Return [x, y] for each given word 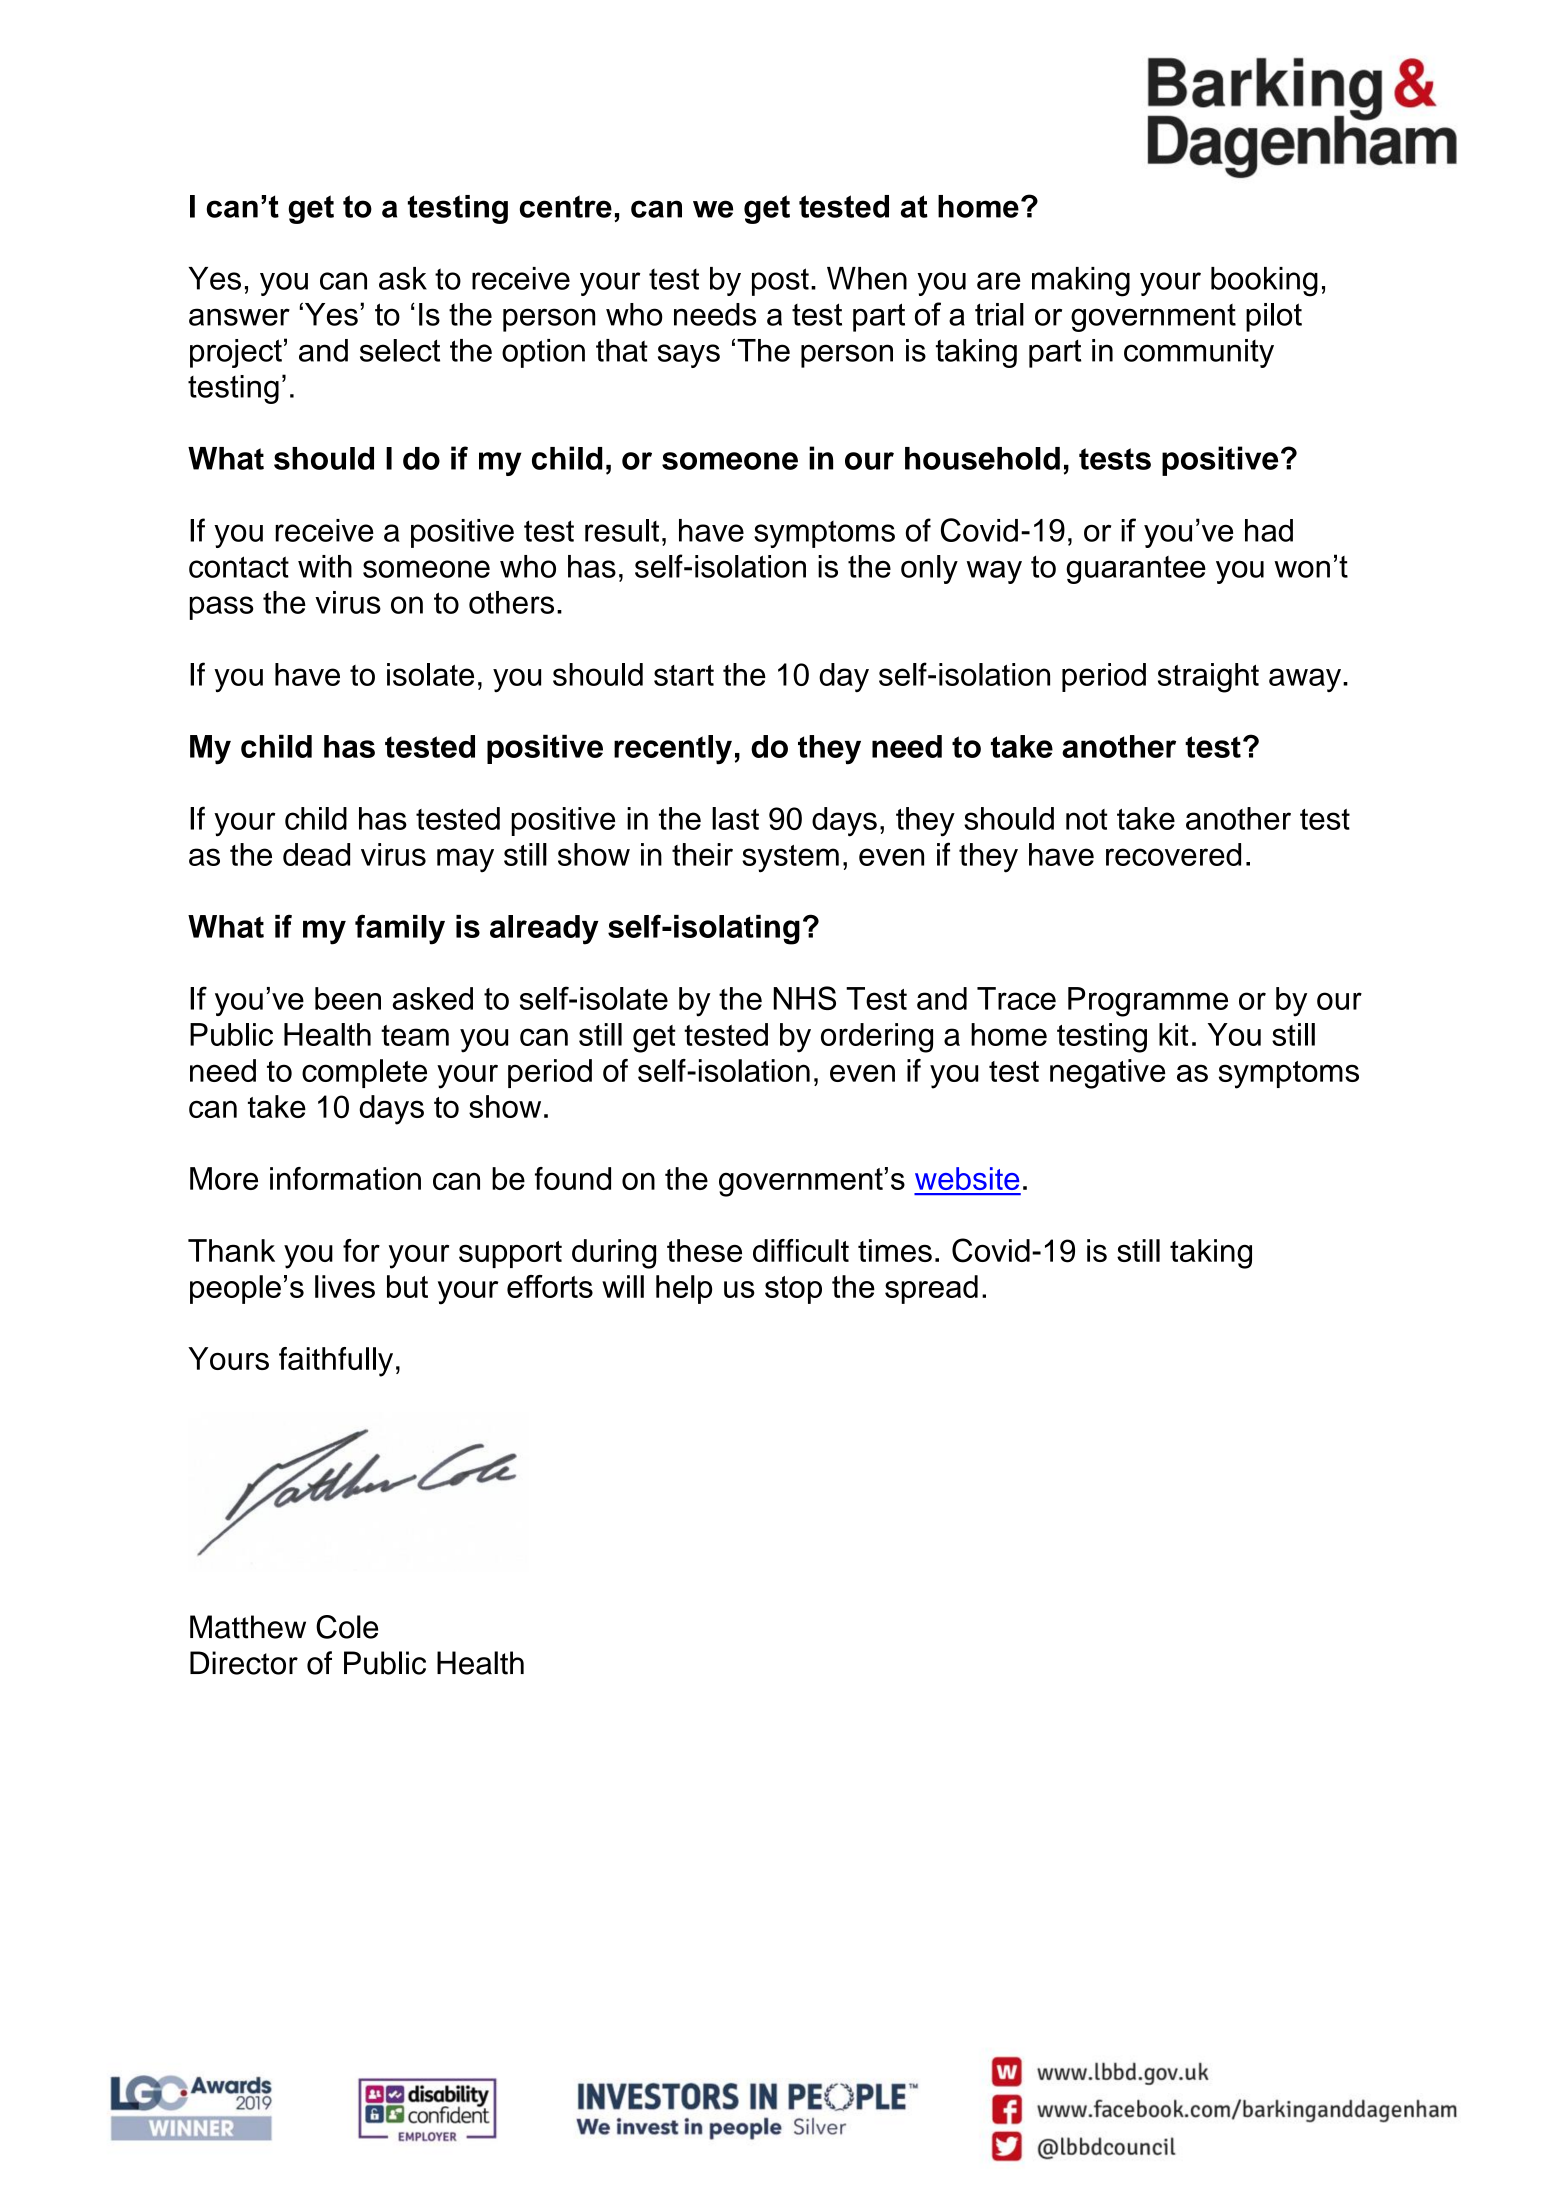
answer [239, 317]
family [400, 929]
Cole [347, 1627]
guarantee [1136, 570]
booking [1264, 282]
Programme [1148, 1002]
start [684, 675]
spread [931, 1289]
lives [345, 1286]
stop [793, 1290]
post [780, 282]
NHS [804, 998]
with [325, 566]
